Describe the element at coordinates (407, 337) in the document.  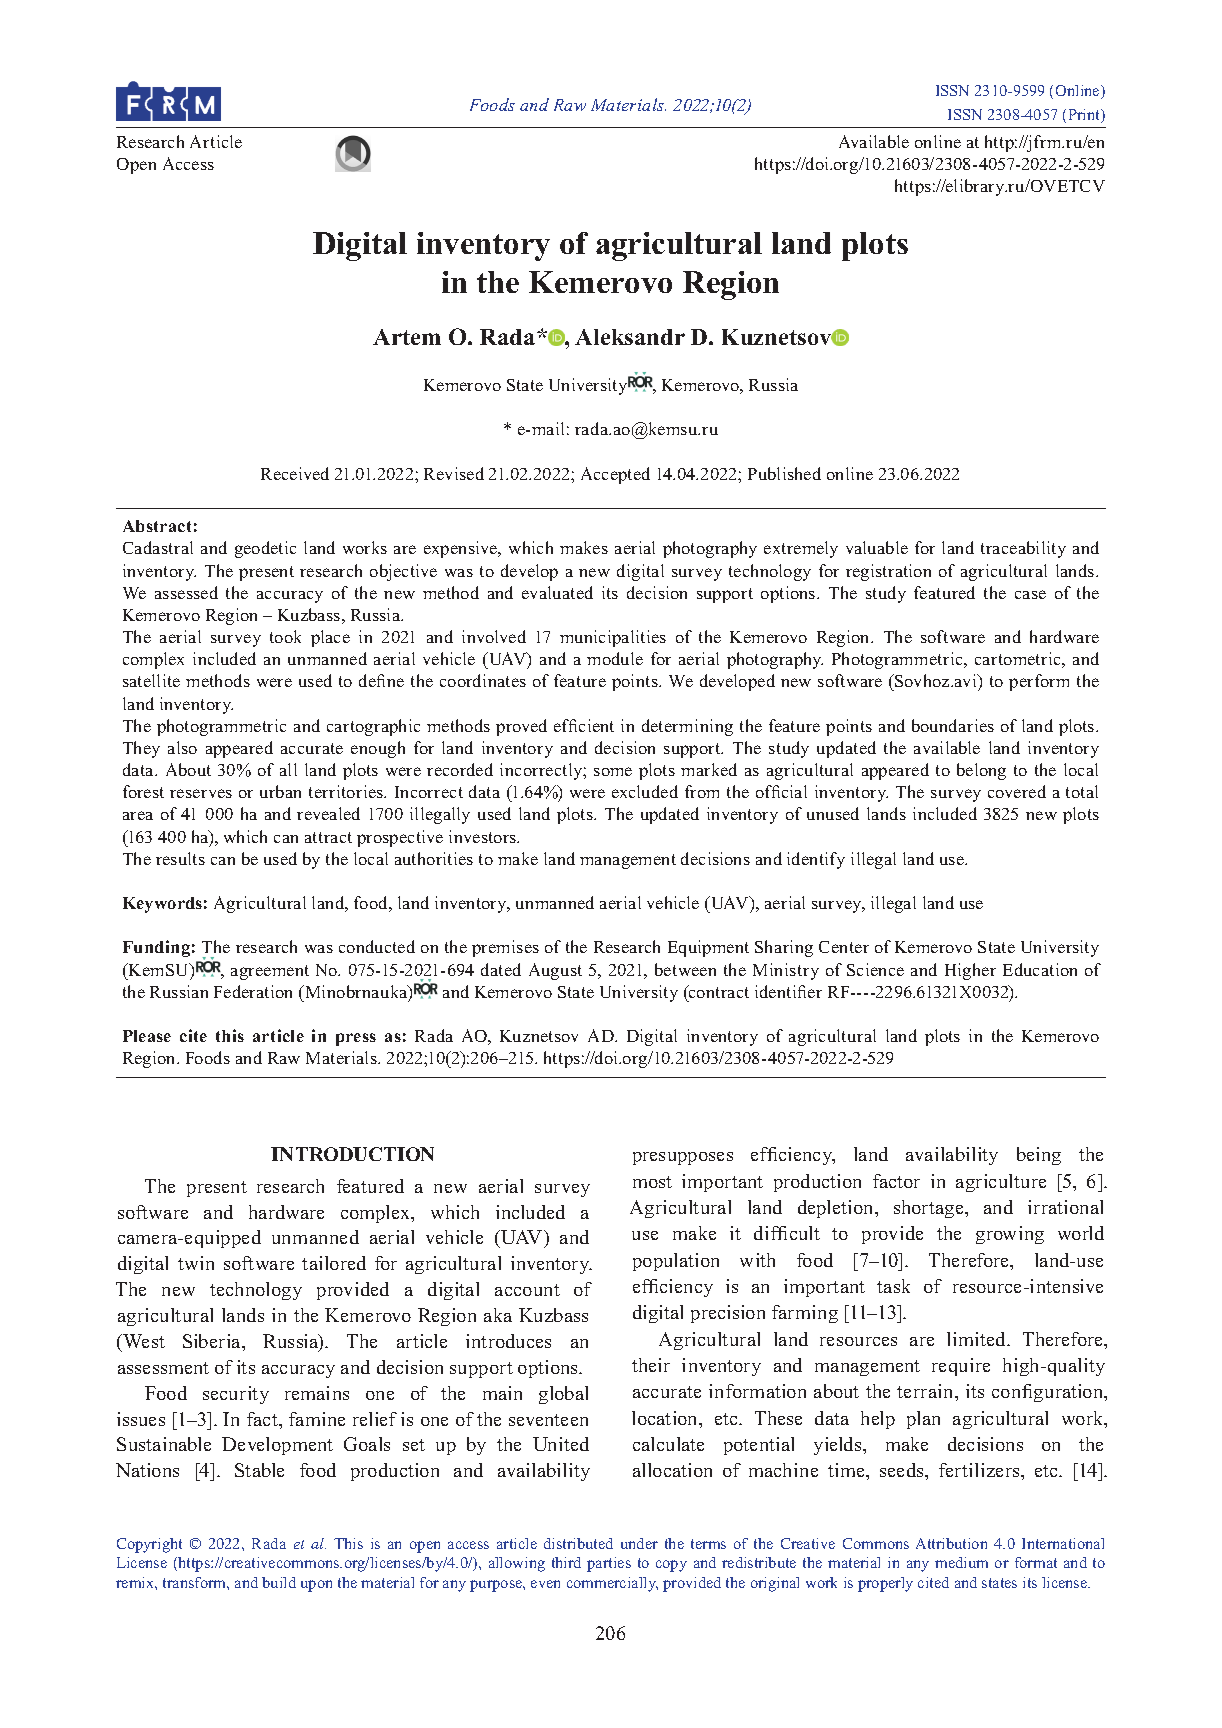
I see `Artem` at that location.
